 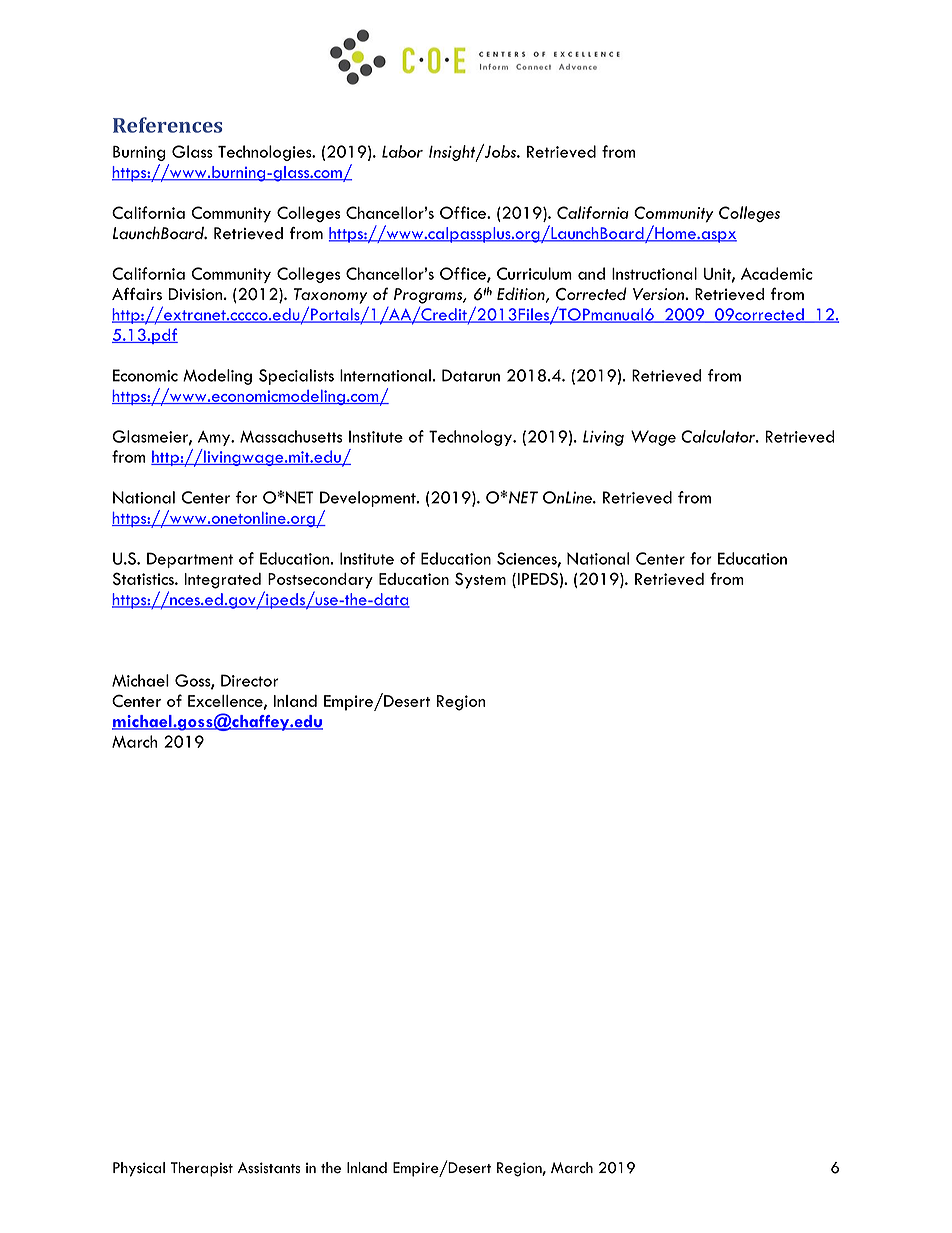 What do you see at coordinates (480, 580) in the screenshot?
I see `System` at bounding box center [480, 580].
